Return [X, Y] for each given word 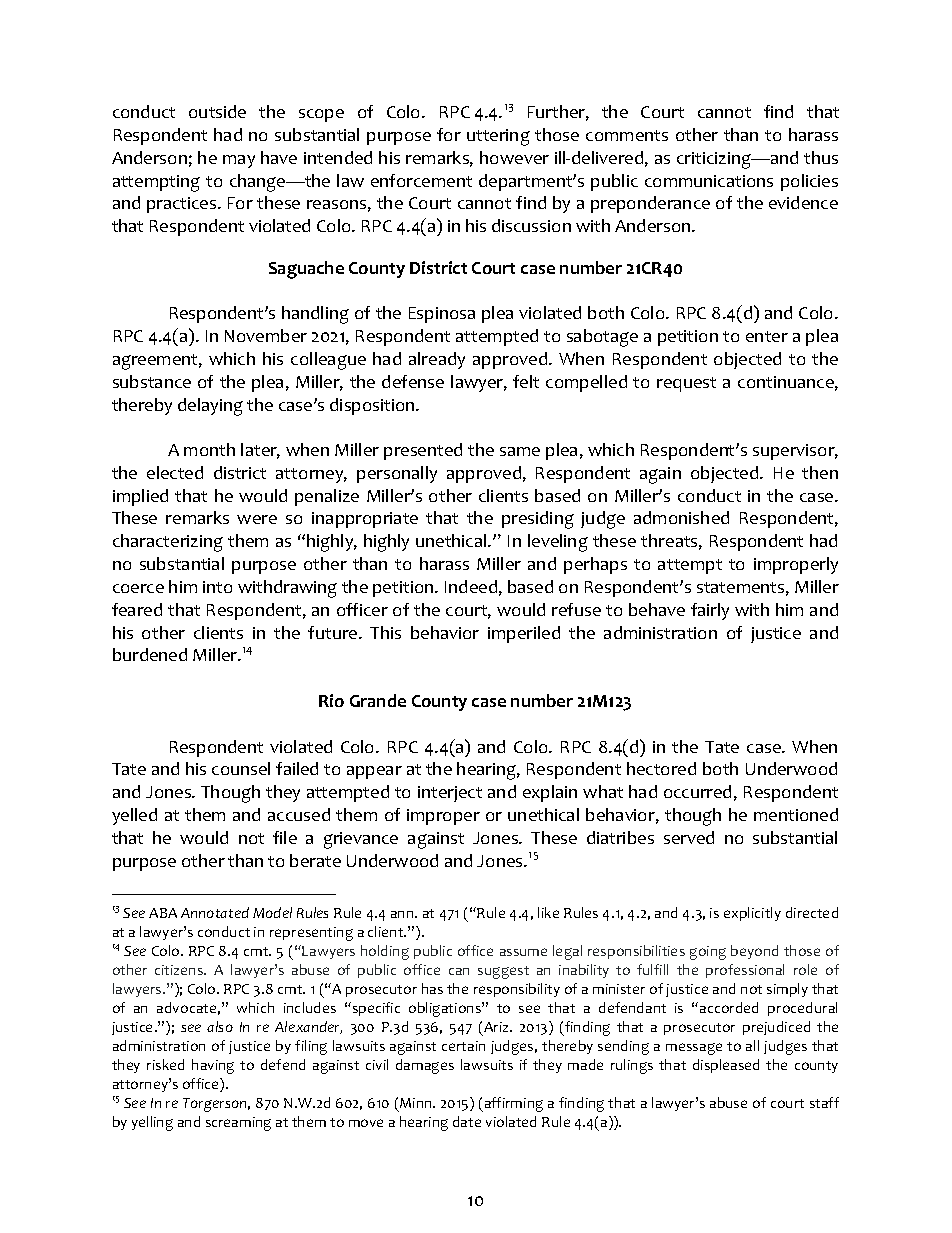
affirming [512, 1104]
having [213, 1066]
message [694, 1049]
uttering [498, 137]
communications [709, 181]
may [239, 161]
